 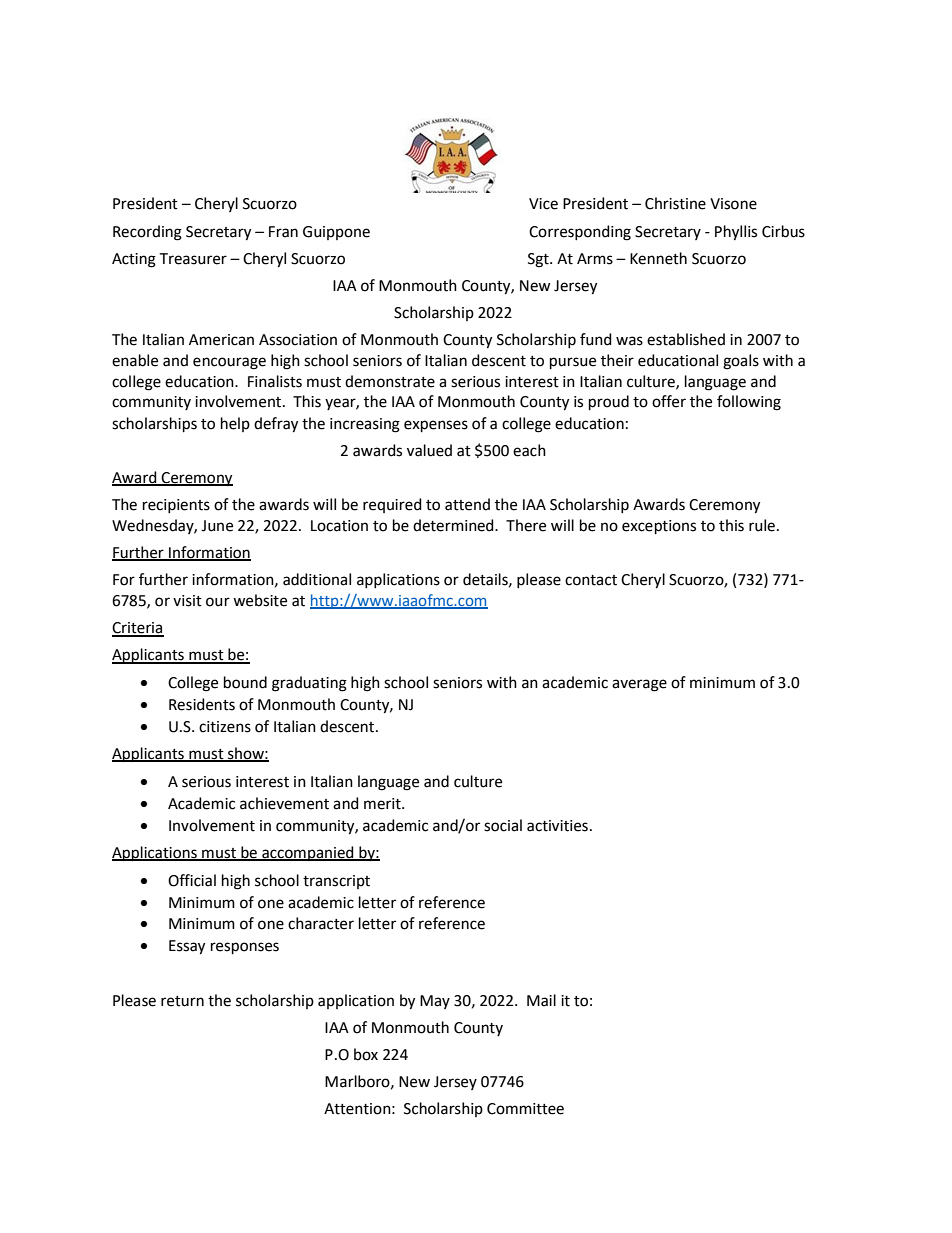 I want to click on exceptions, so click(x=659, y=527).
